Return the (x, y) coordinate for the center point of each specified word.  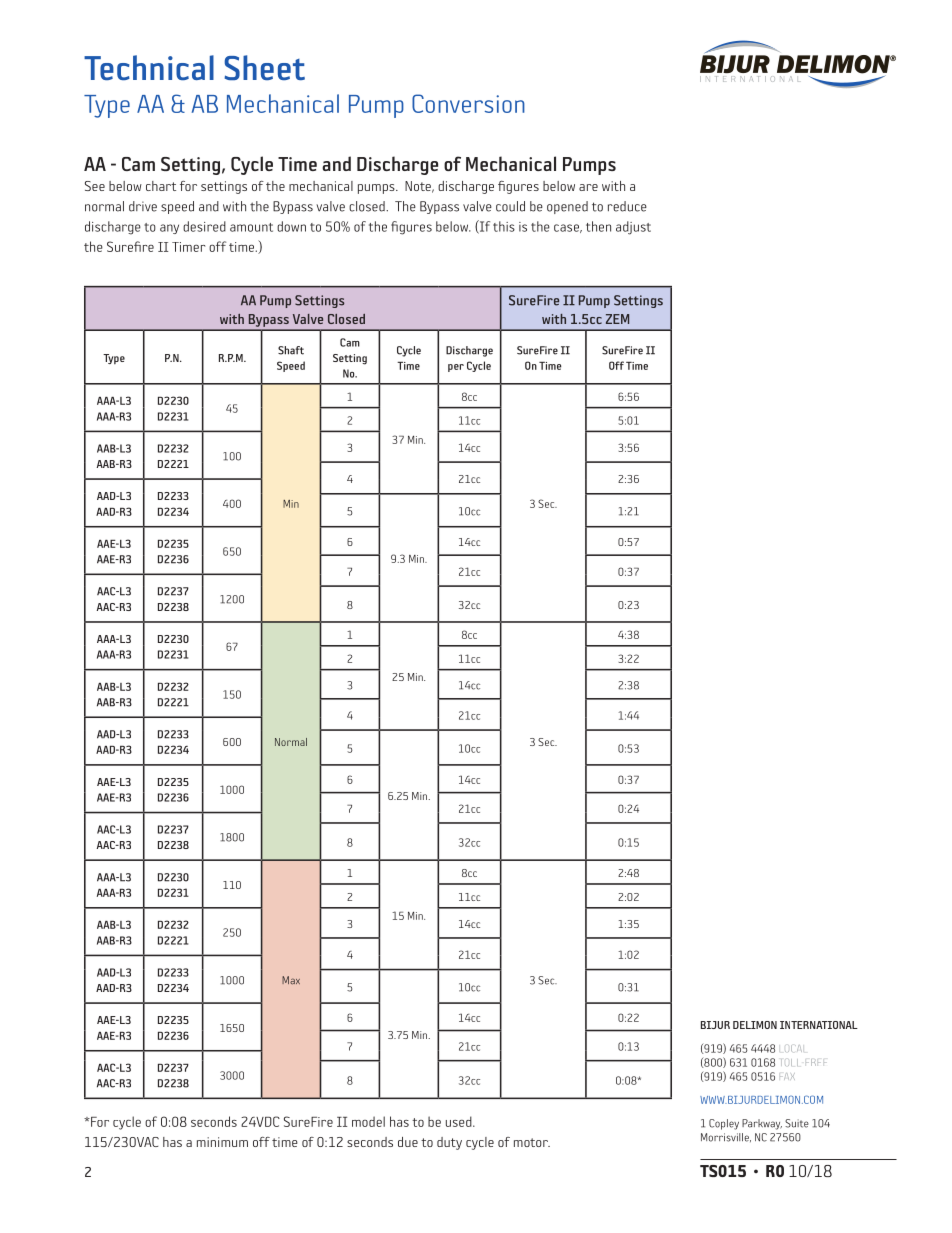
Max (291, 980)
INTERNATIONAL (819, 1025)
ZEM (617, 319)
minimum (222, 1142)
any (169, 229)
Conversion (468, 103)
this (504, 226)
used (460, 1121)
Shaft (291, 350)
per (456, 368)
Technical (149, 67)
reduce (627, 206)
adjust (633, 228)
